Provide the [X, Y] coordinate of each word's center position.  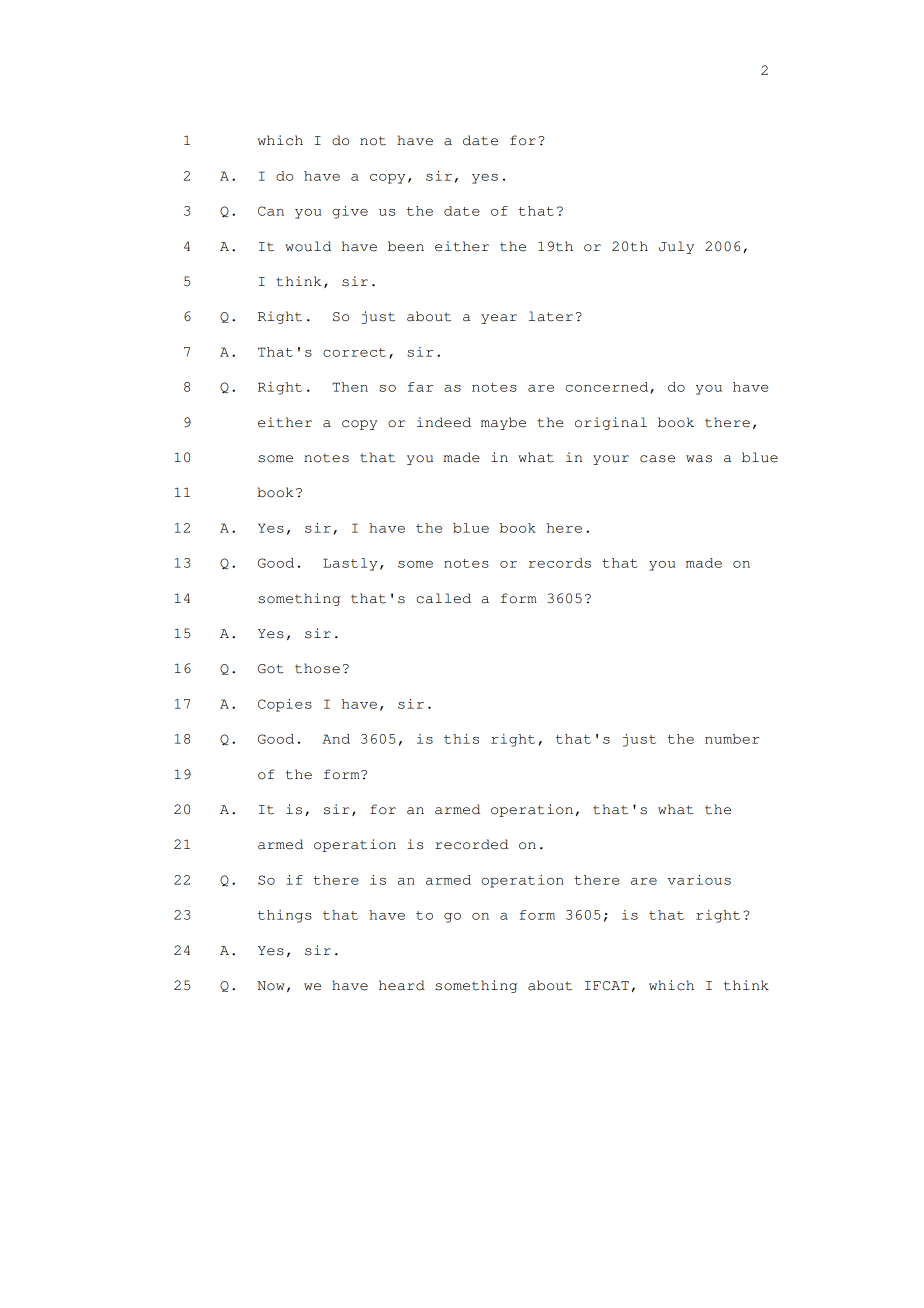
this [461, 739]
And [336, 739]
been [406, 246]
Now [271, 986]
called [444, 598]
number [732, 739]
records [560, 563]
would [308, 246]
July [676, 247]
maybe [503, 423]
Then [350, 387]
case [657, 459]
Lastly [350, 564]
